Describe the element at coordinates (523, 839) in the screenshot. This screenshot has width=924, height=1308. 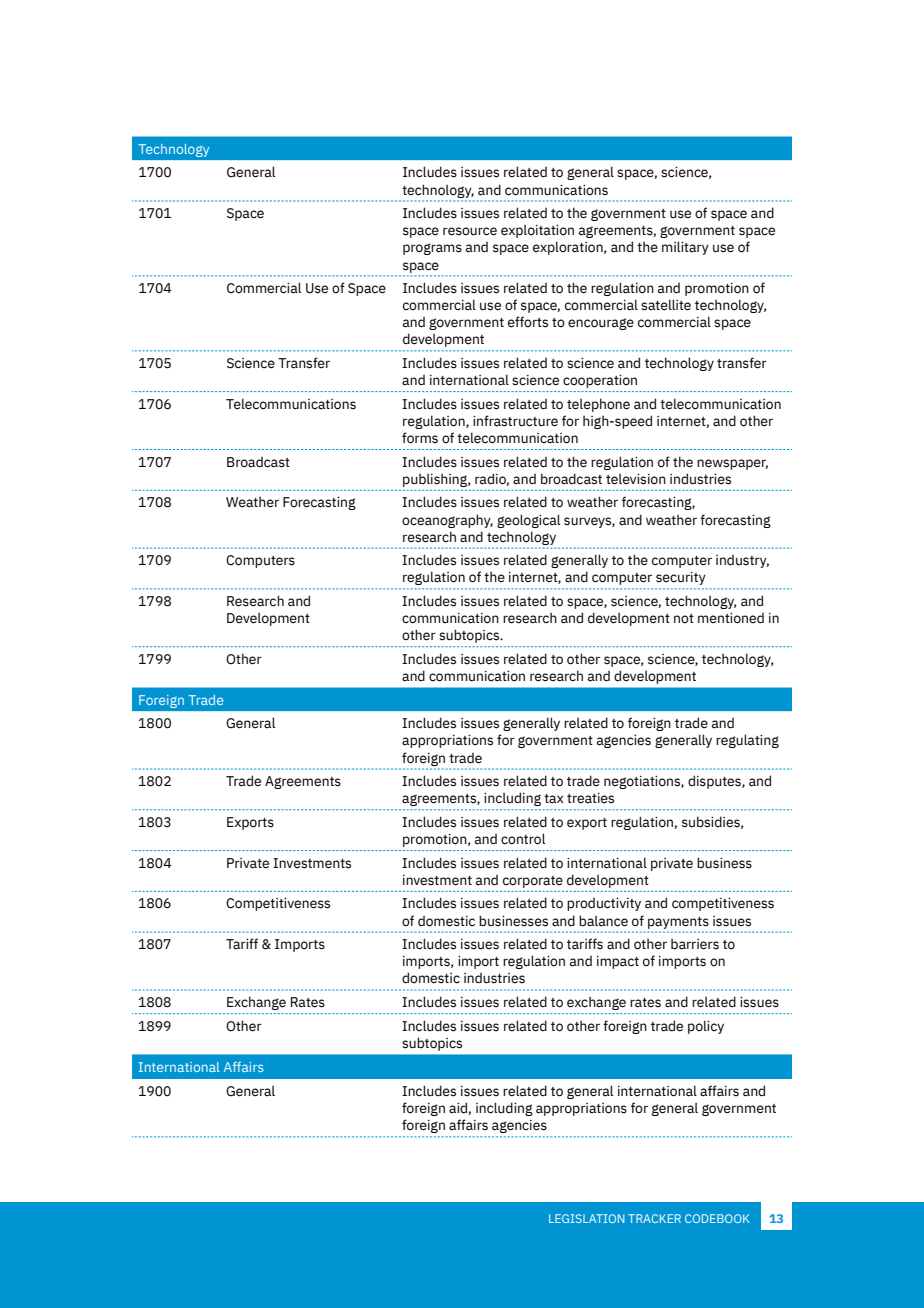
I see `control` at that location.
